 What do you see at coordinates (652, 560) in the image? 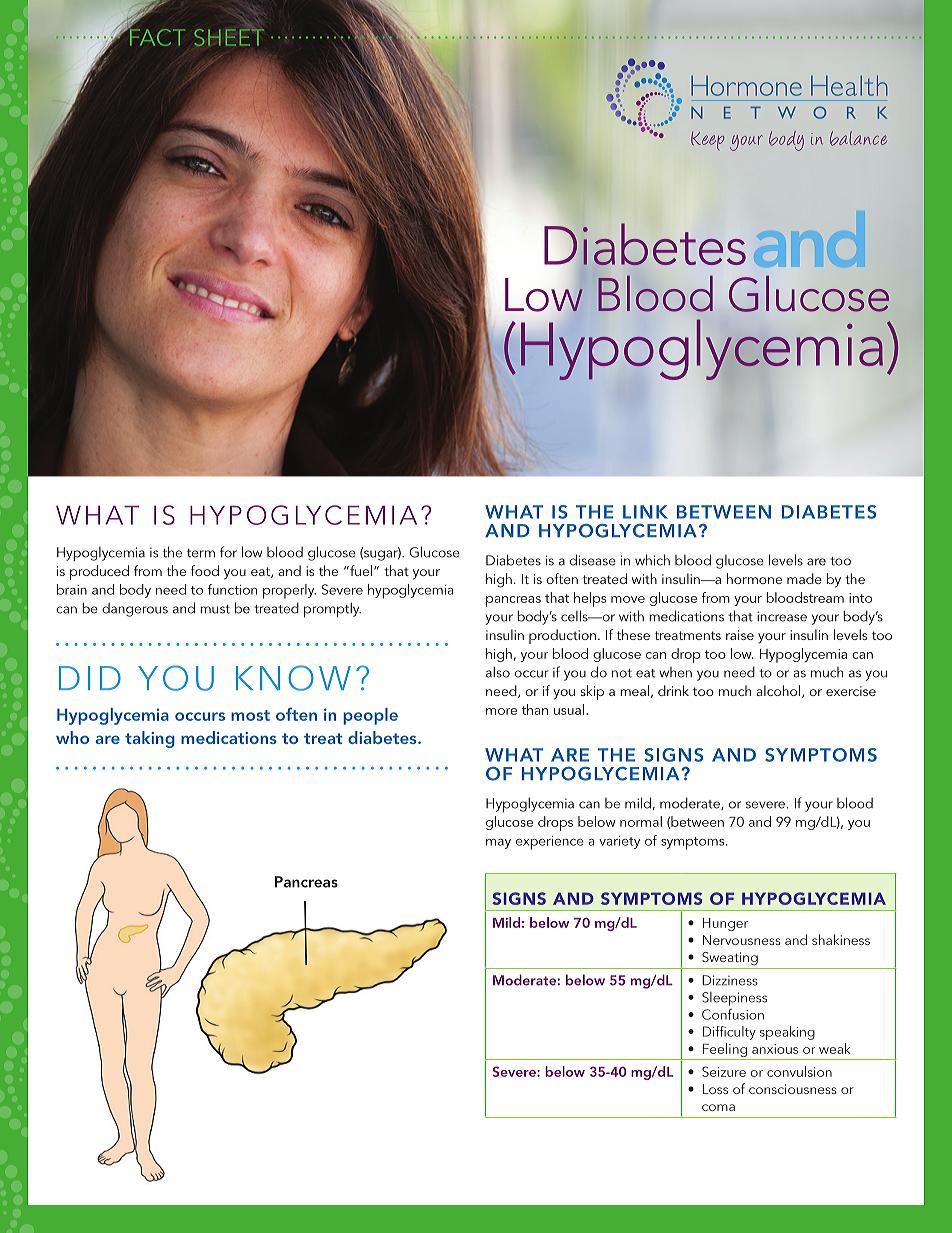
I see `which` at bounding box center [652, 560].
